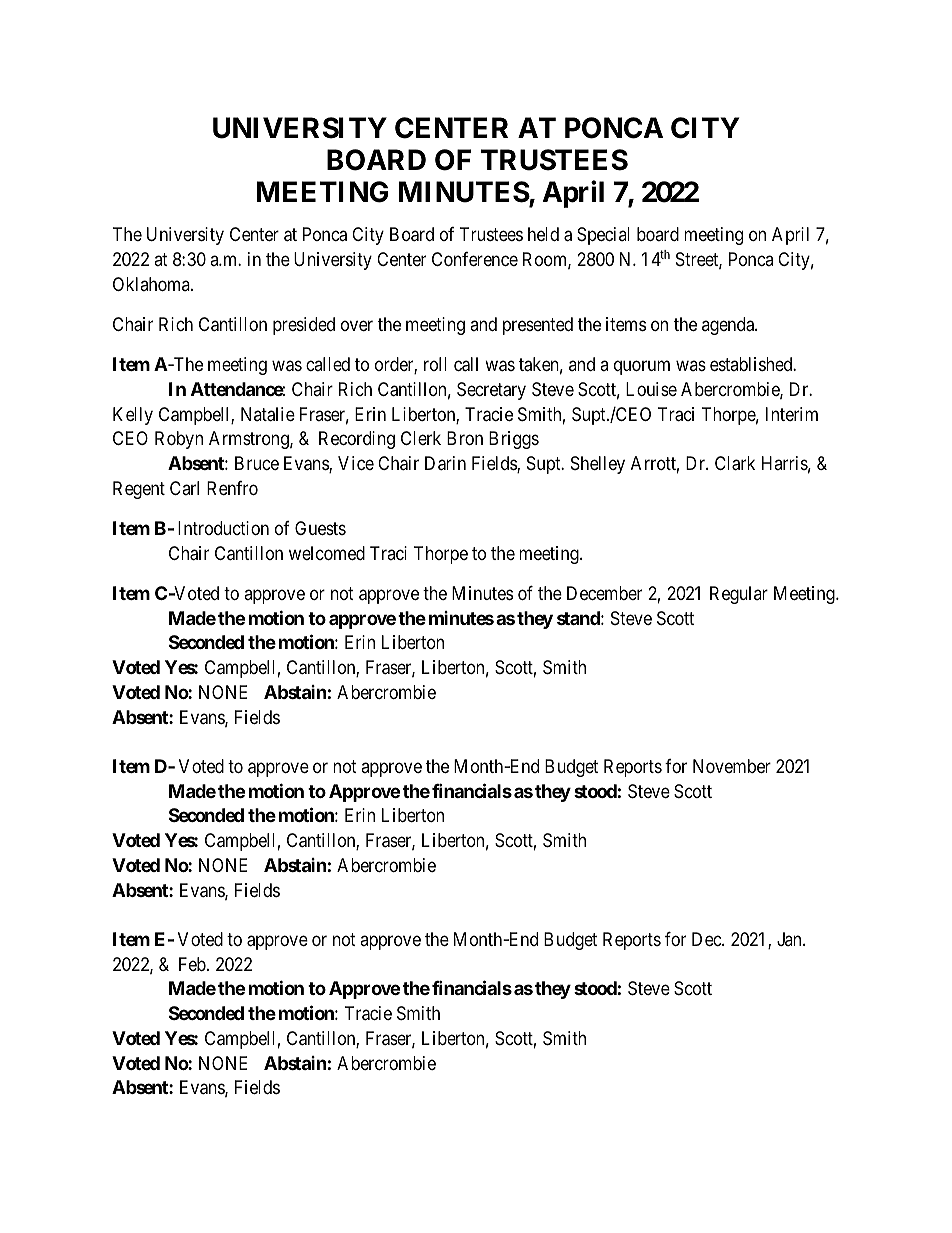  I want to click on Jan, so click(790, 939).
